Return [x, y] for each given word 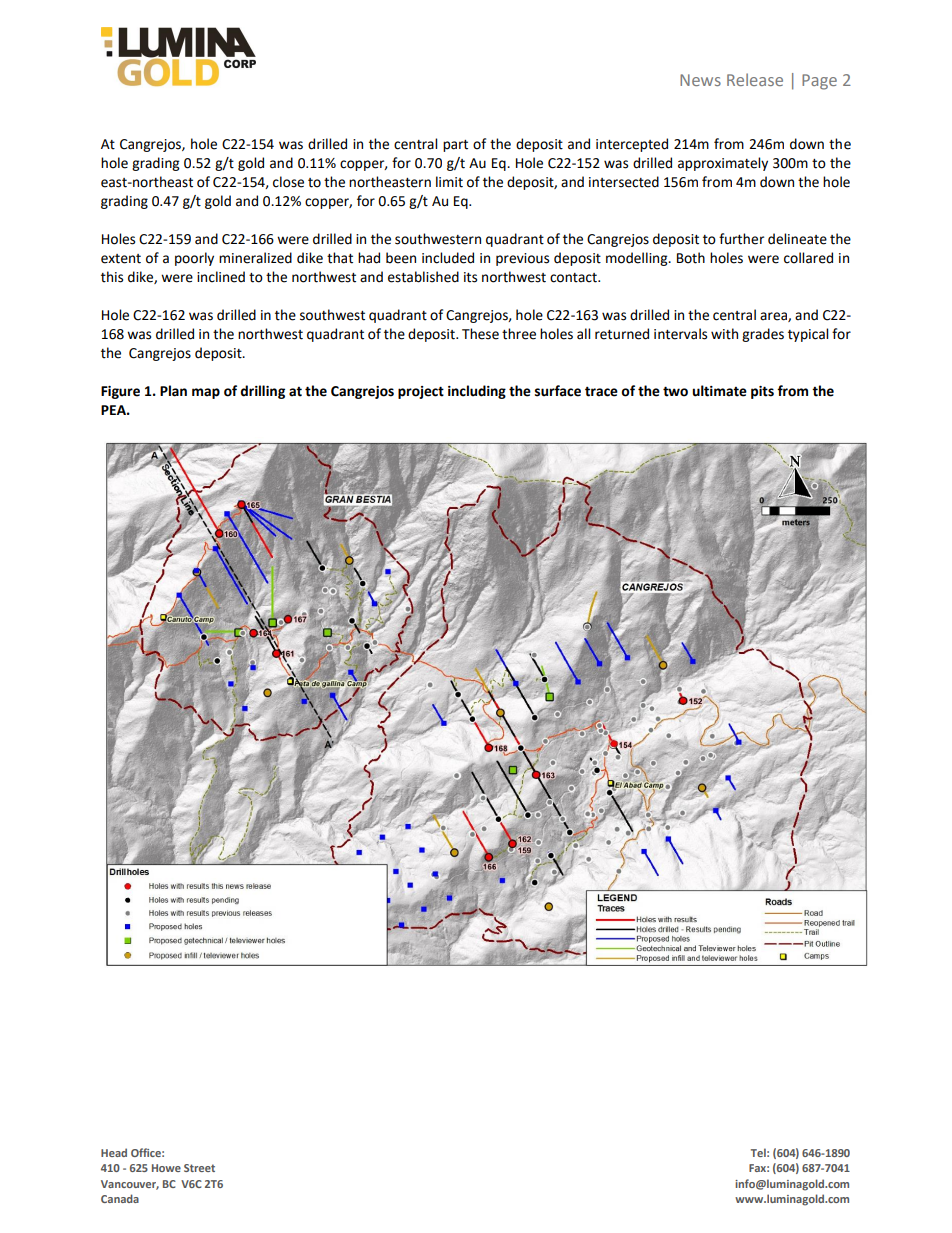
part [455, 146]
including [477, 392]
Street [199, 1168]
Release [755, 79]
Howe [166, 1168]
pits [762, 392]
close [288, 182]
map [206, 393]
